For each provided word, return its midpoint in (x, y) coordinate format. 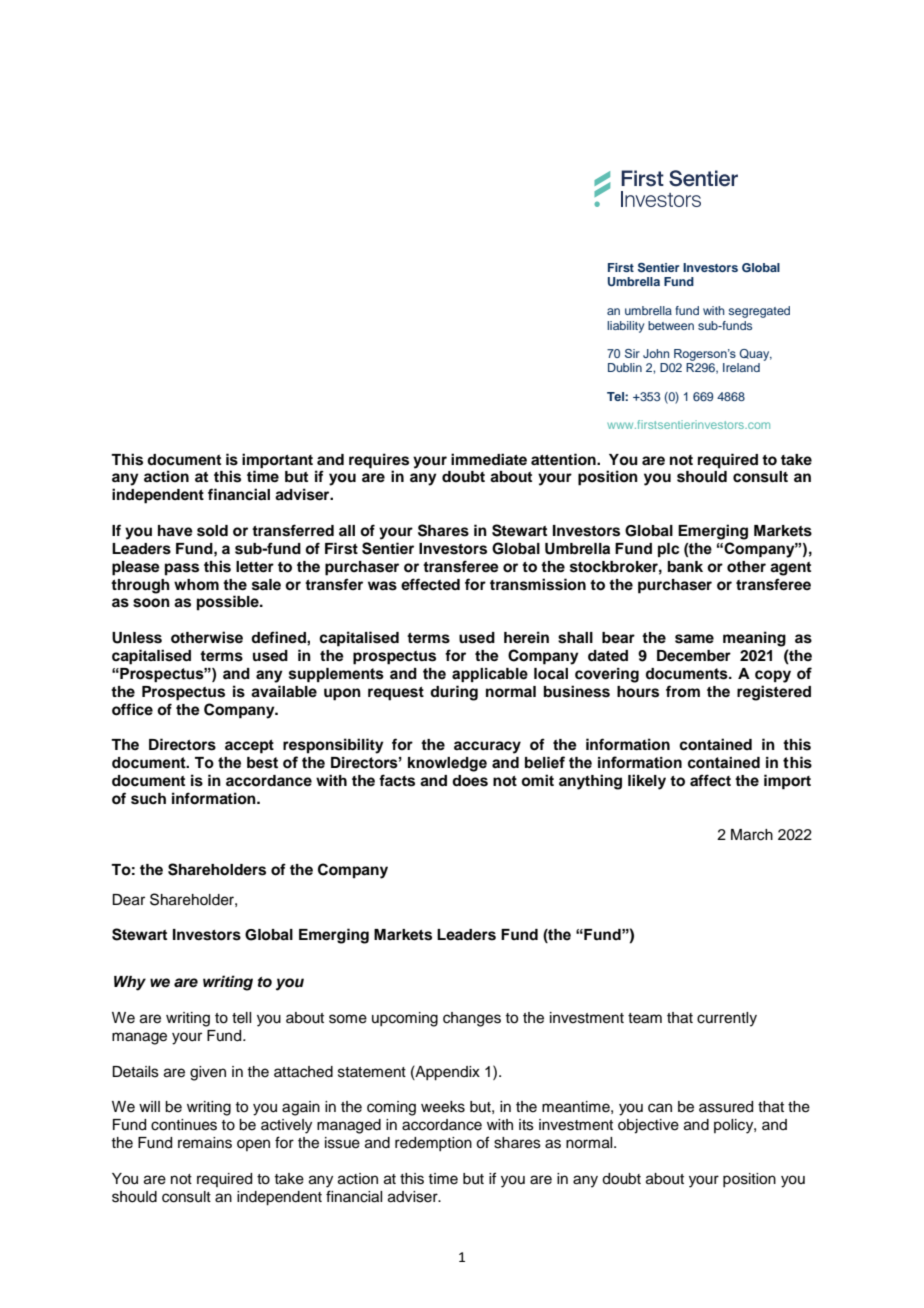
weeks (443, 1107)
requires (379, 461)
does (470, 781)
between (671, 325)
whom (196, 584)
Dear (128, 900)
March (752, 835)
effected (430, 584)
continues (184, 1125)
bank (685, 567)
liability (625, 327)
